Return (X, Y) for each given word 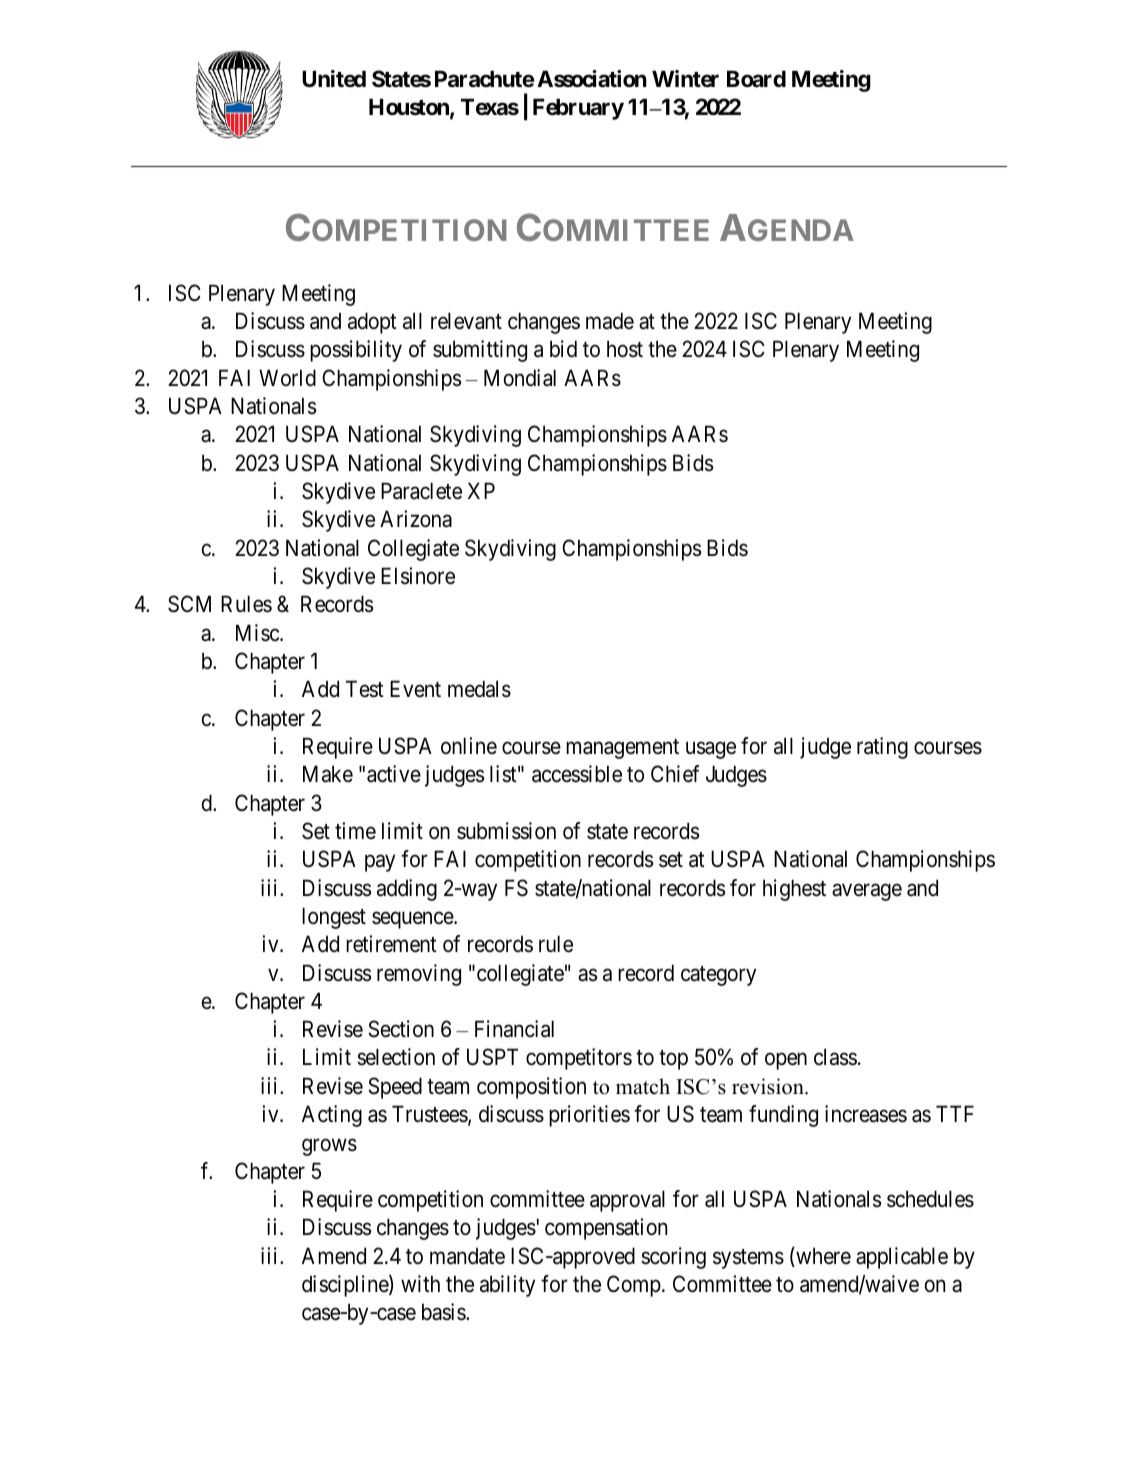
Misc (258, 633)
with (420, 1283)
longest (334, 918)
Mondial (520, 378)
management (622, 749)
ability (507, 1286)
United (334, 78)
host (625, 349)
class (835, 1057)
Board (756, 79)
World (287, 378)
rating (882, 748)
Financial (514, 1029)
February (578, 109)
